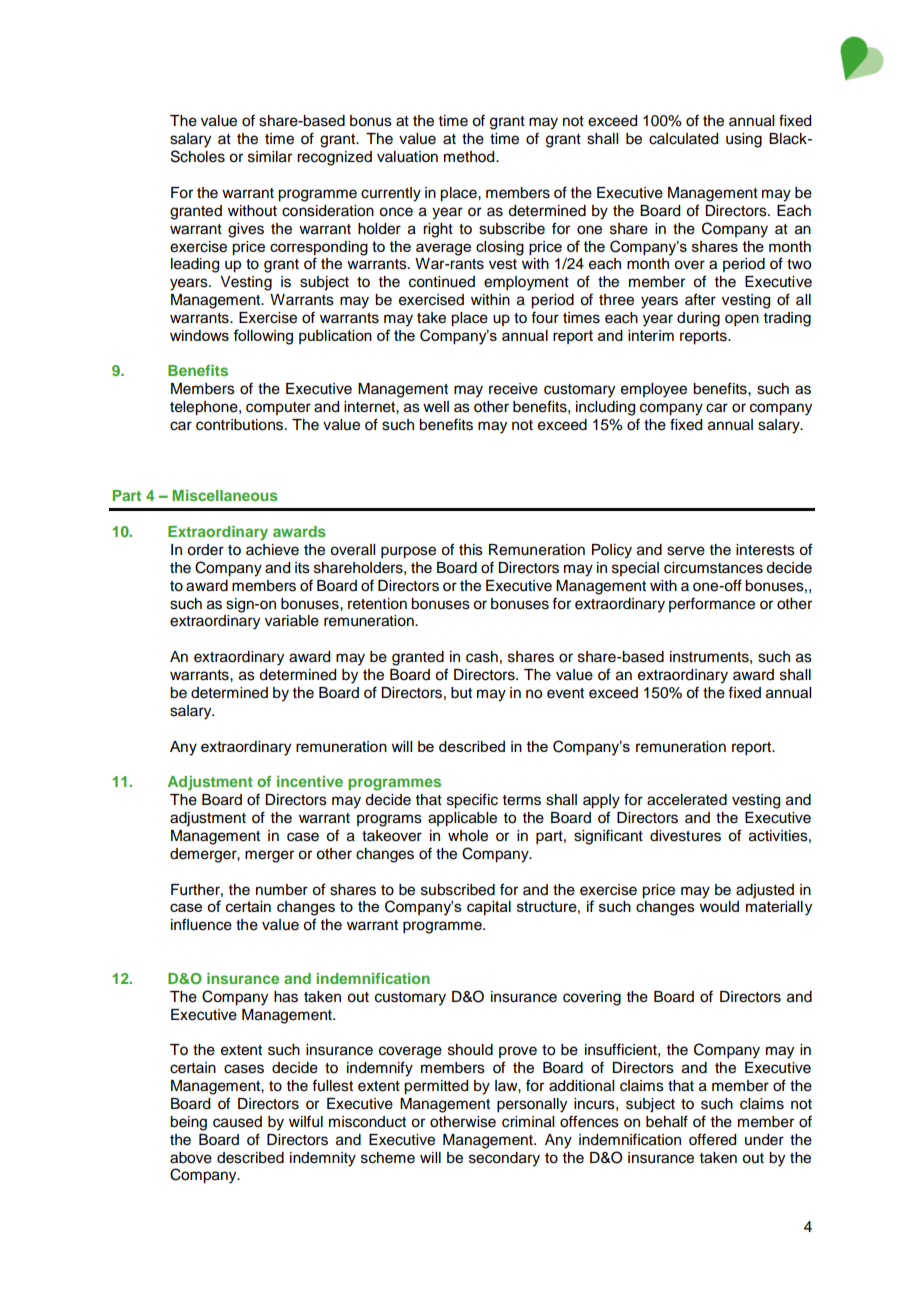 The width and height of the screenshot is (924, 1308). I want to click on caused, so click(237, 1122).
